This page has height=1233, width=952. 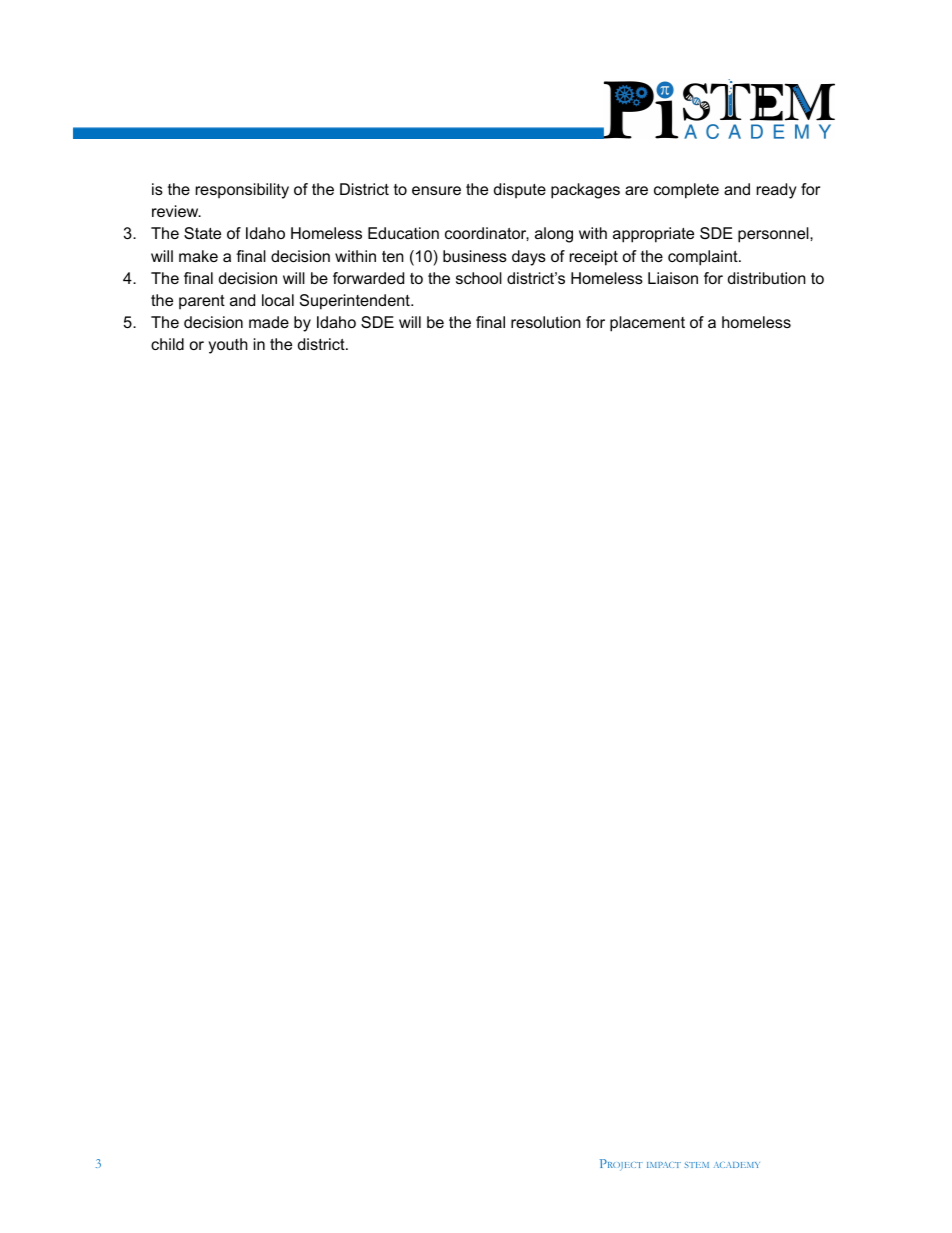 What do you see at coordinates (737, 1165) in the page?
I see `ACADEMY` at bounding box center [737, 1165].
